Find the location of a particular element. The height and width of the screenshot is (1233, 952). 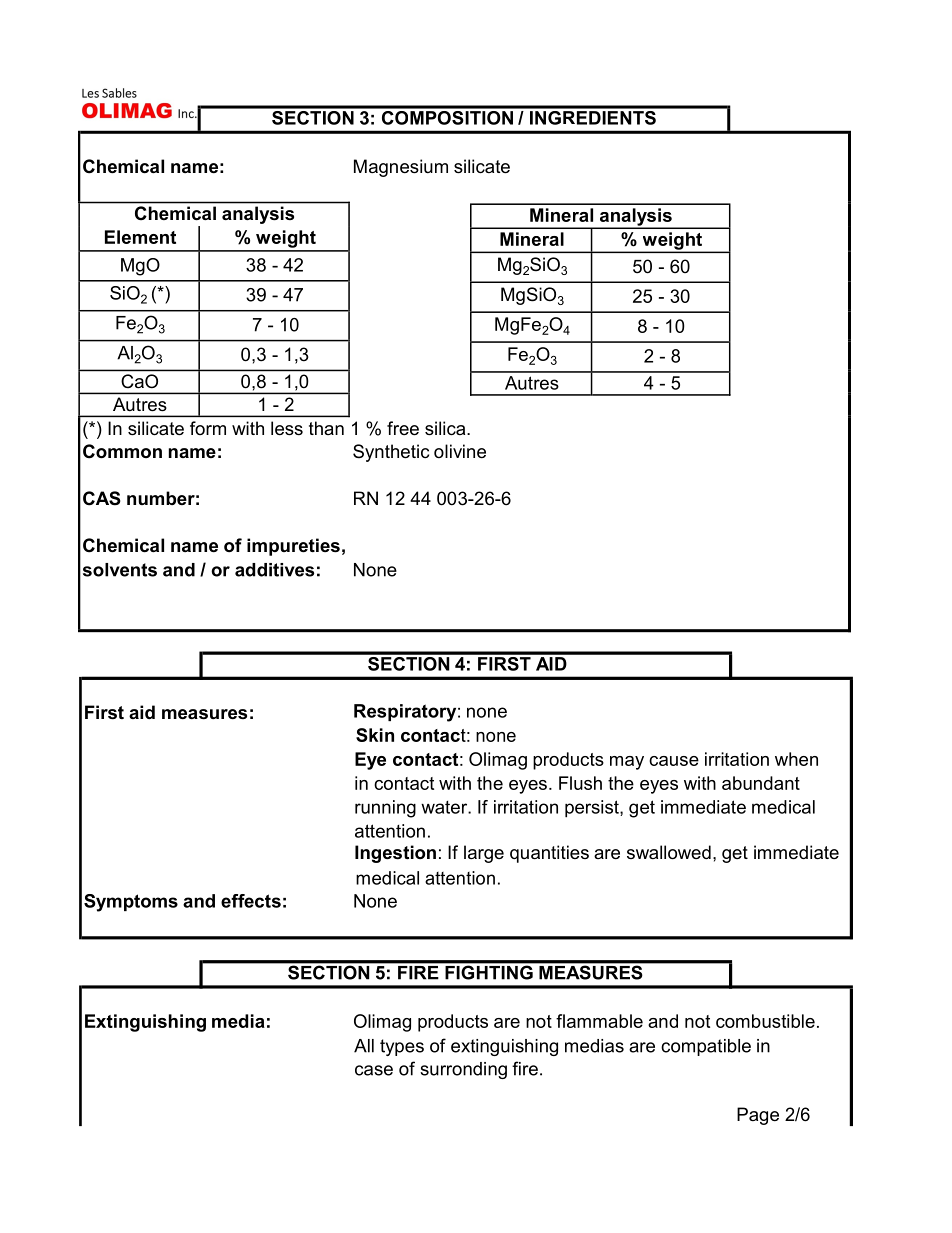

Element is located at coordinates (140, 237).
